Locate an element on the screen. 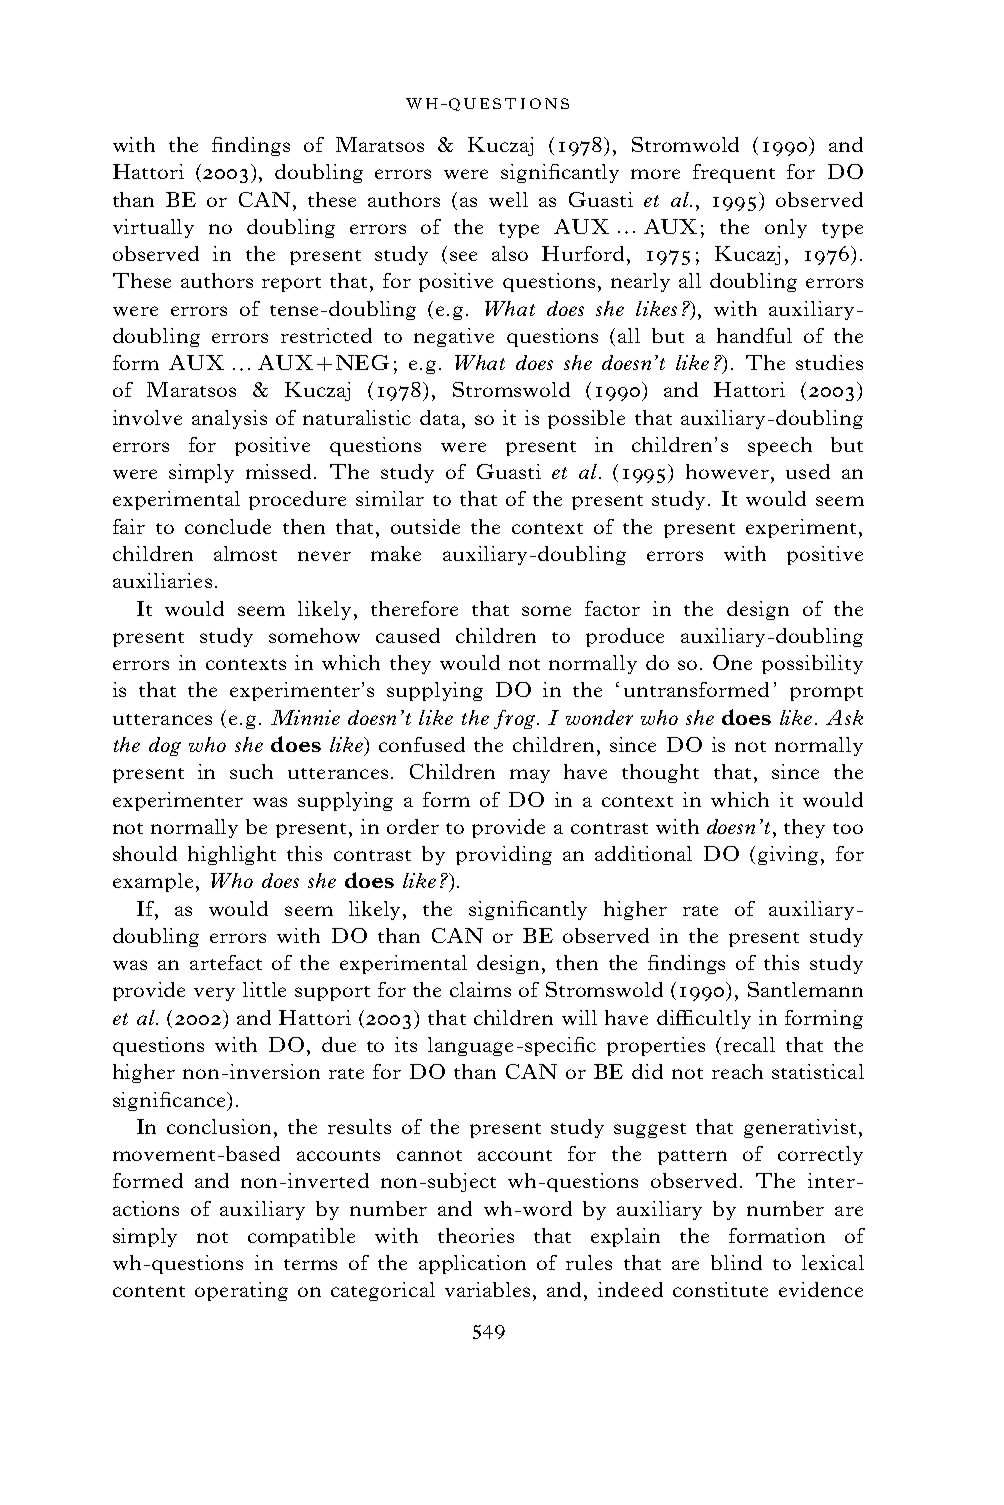 This screenshot has height=1505, width=1004. well is located at coordinates (508, 199).
